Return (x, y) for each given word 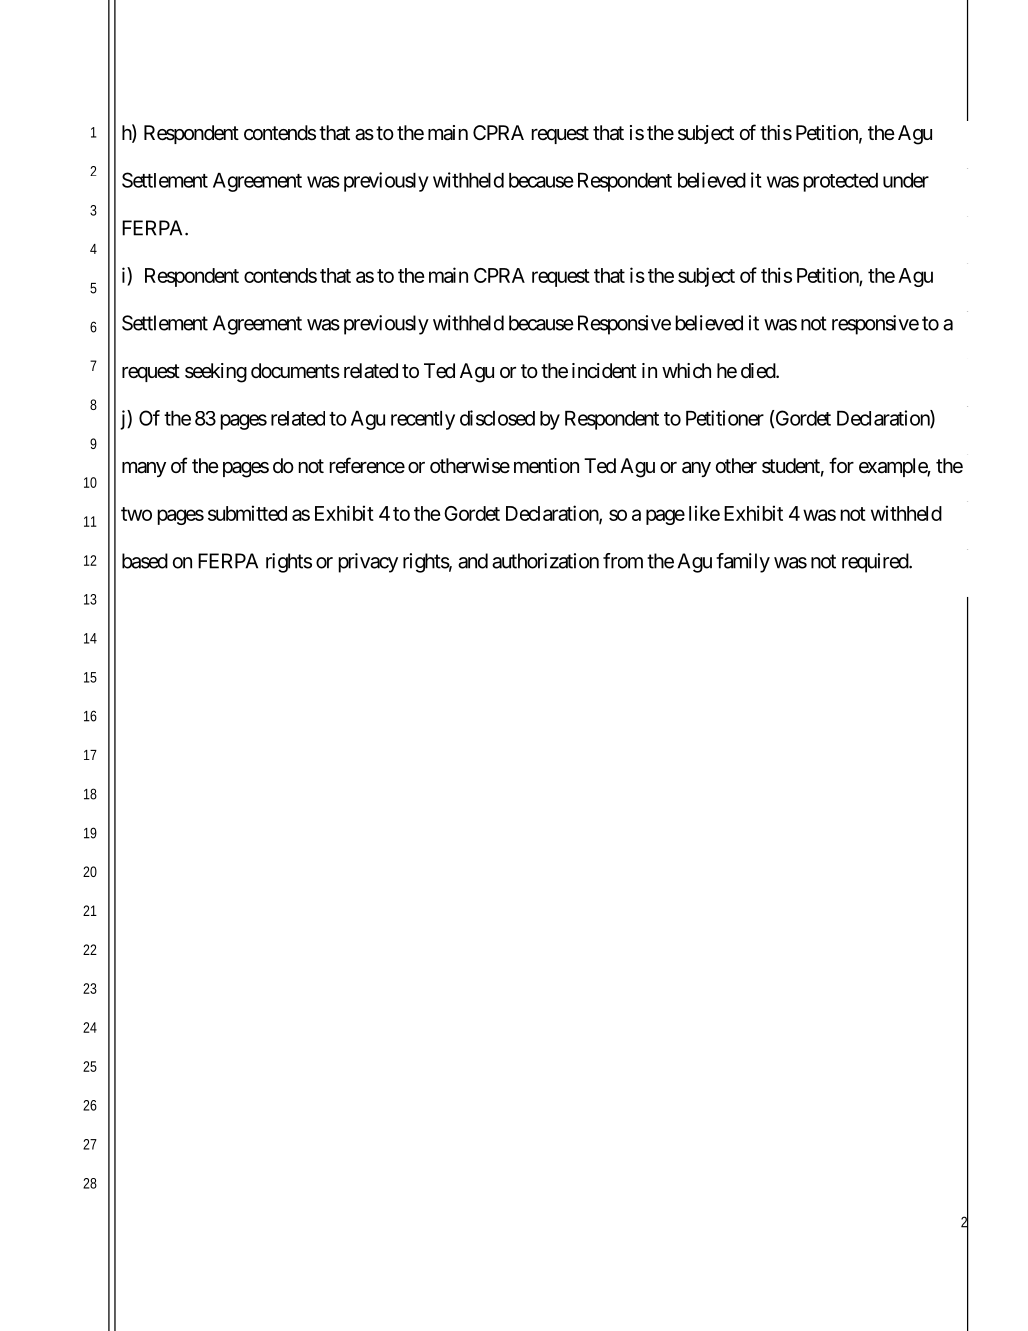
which (686, 370)
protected (841, 182)
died (759, 370)
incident (604, 371)
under (906, 180)
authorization (545, 561)
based (145, 561)
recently (423, 420)
